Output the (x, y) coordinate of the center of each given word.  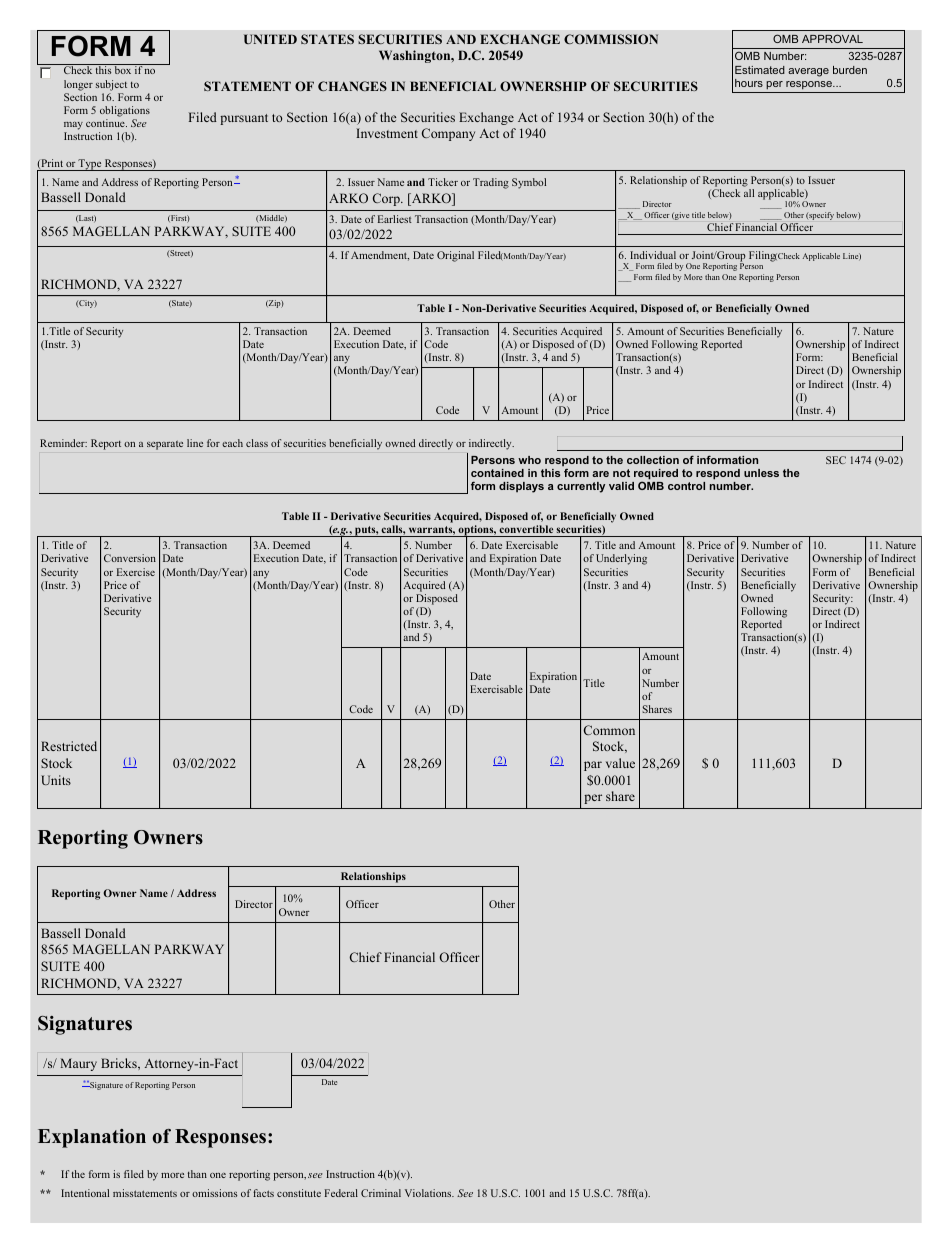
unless (761, 473)
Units (56, 780)
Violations (429, 1193)
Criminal (381, 1193)
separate (165, 445)
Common (609, 730)
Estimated (760, 70)
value (620, 763)
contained (497, 473)
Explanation (92, 1138)
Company (448, 134)
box (123, 69)
